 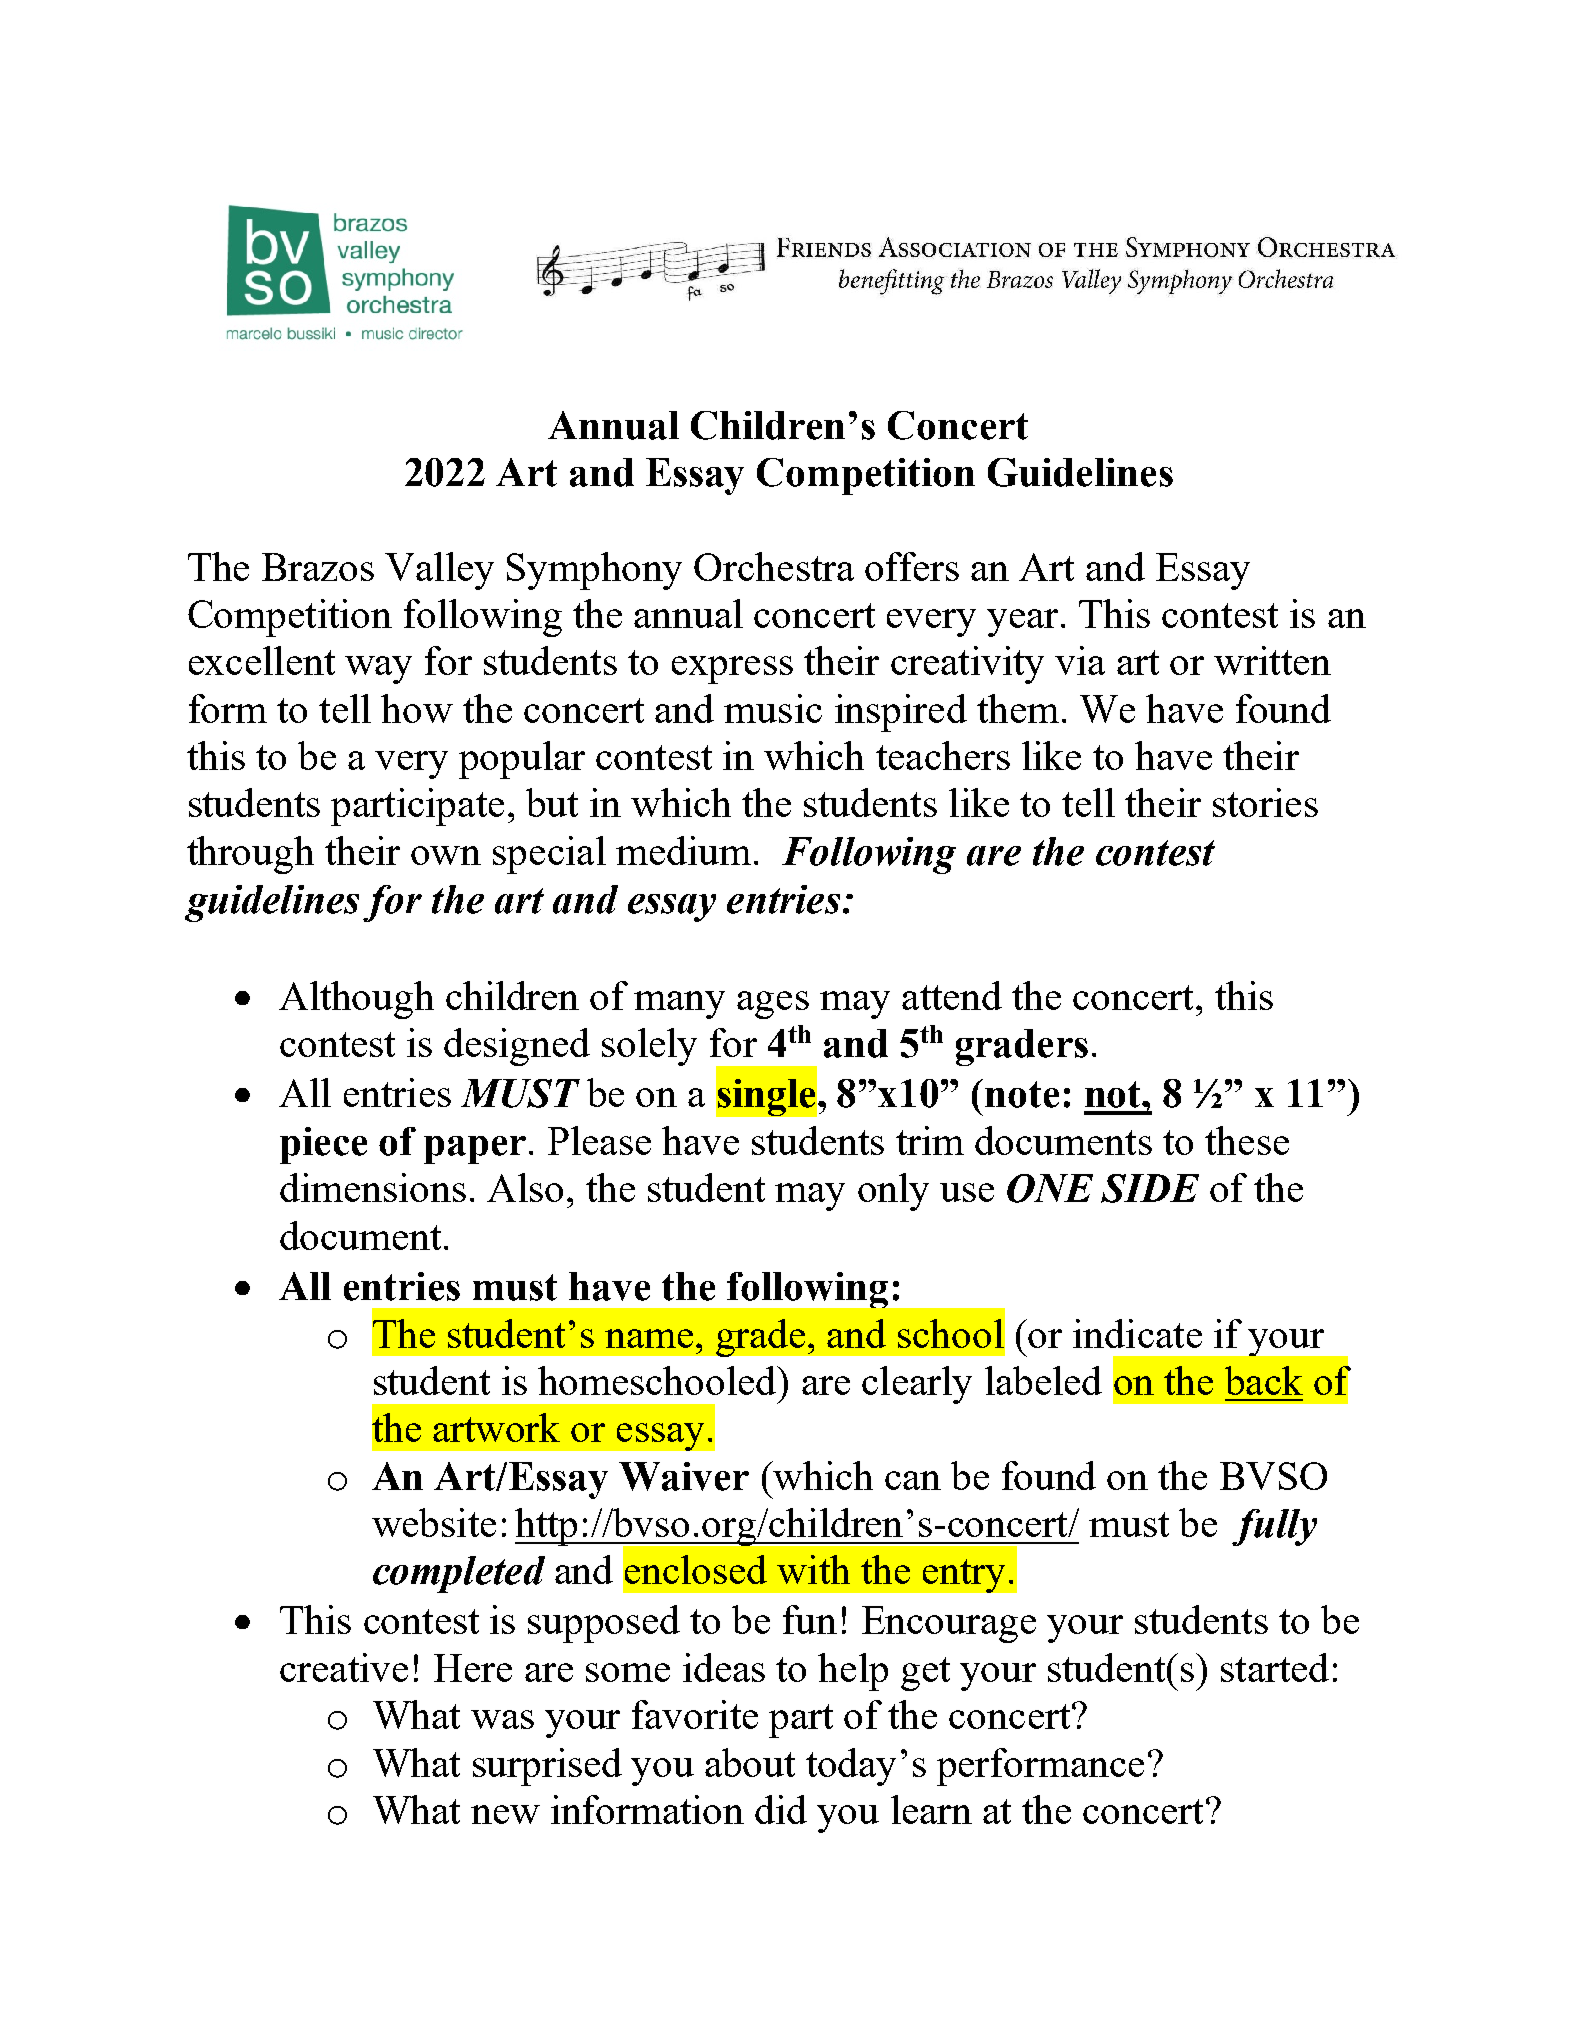 I want to click on new, so click(x=505, y=1814).
